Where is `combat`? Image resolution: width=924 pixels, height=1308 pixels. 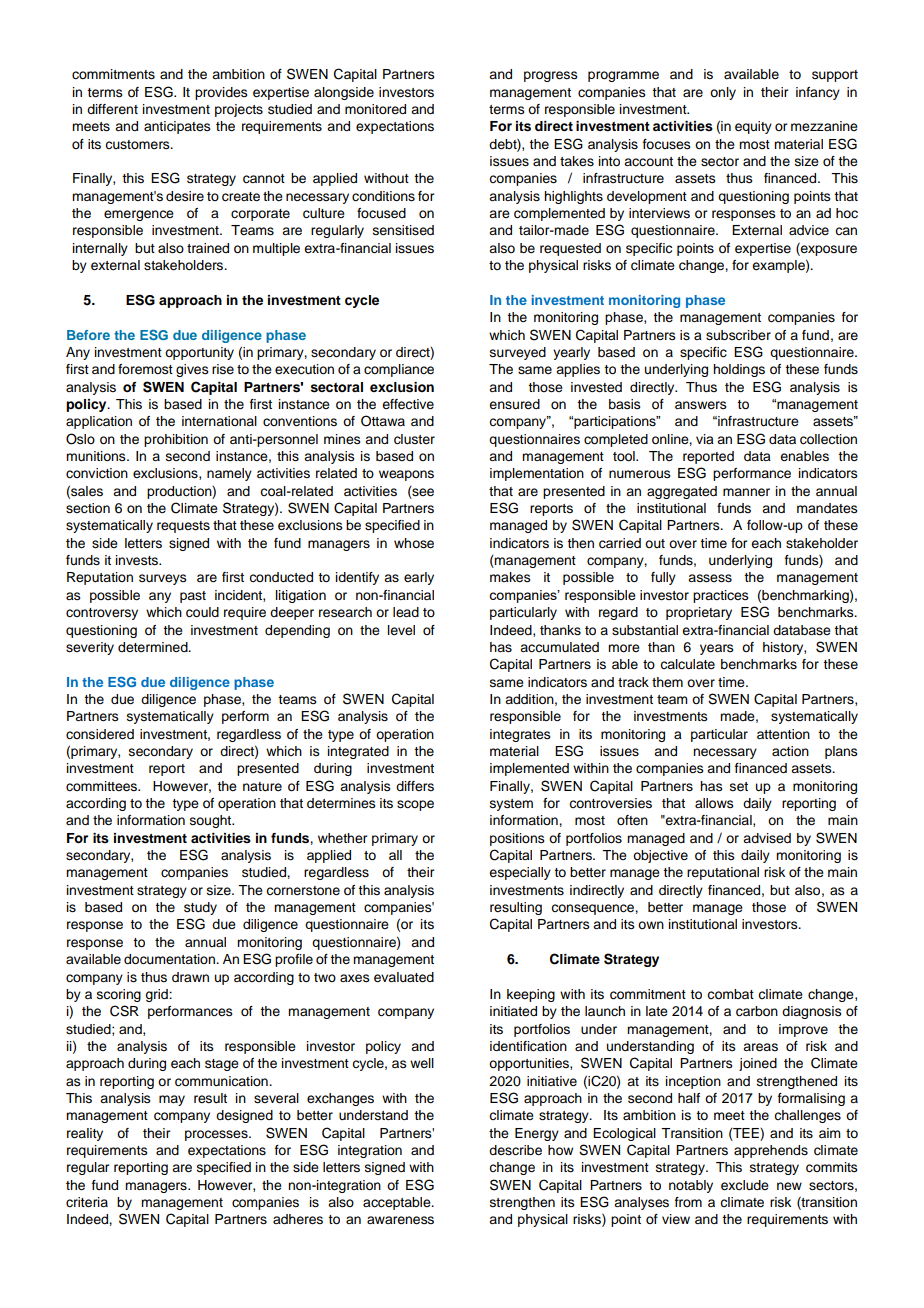 combat is located at coordinates (730, 994).
